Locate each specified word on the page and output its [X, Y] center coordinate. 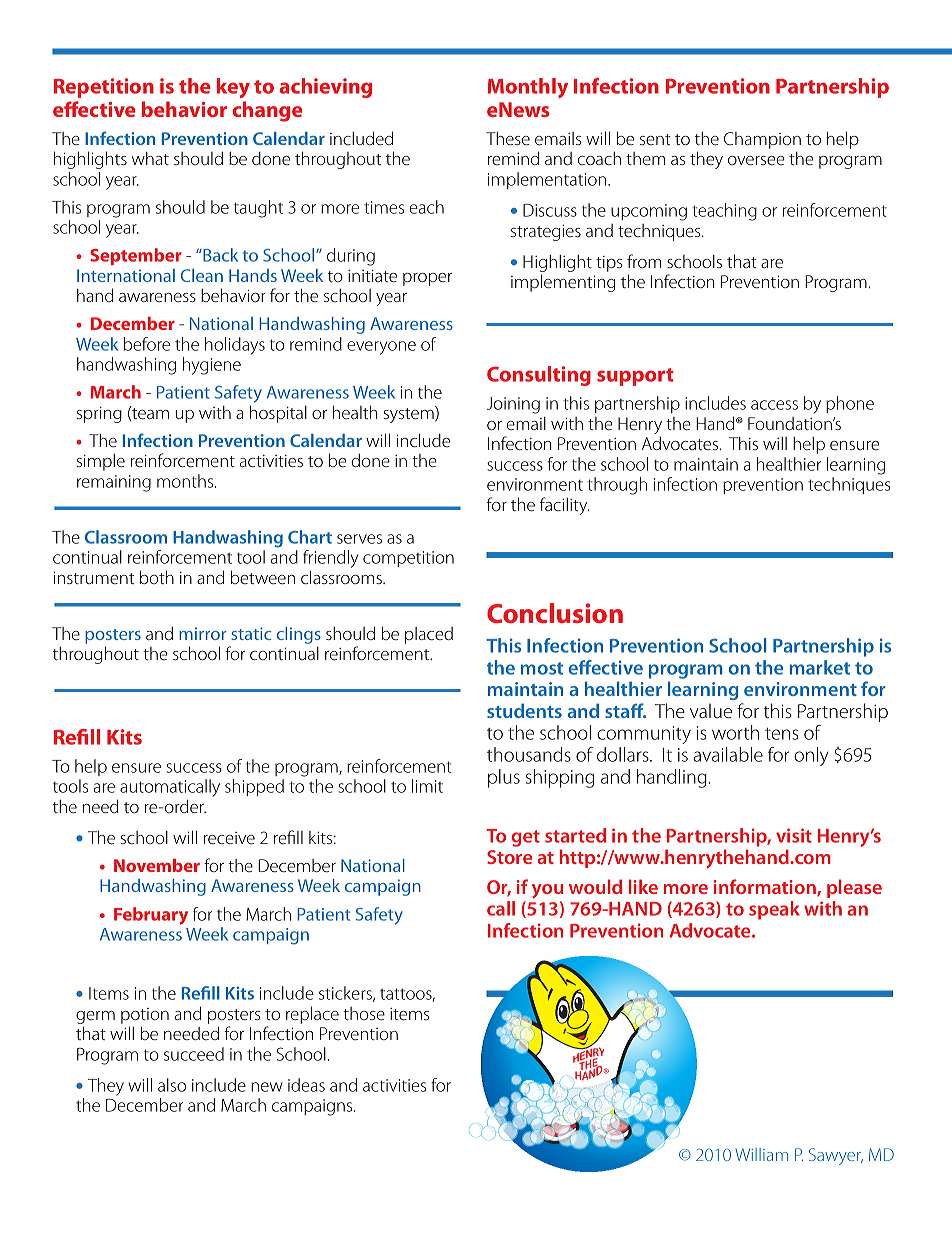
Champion [762, 140]
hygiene [212, 366]
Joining [513, 405]
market [820, 667]
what [150, 158]
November [157, 865]
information [766, 888]
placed [429, 635]
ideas [306, 1085]
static [251, 633]
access [774, 405]
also [172, 1085]
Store [509, 857]
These [508, 138]
